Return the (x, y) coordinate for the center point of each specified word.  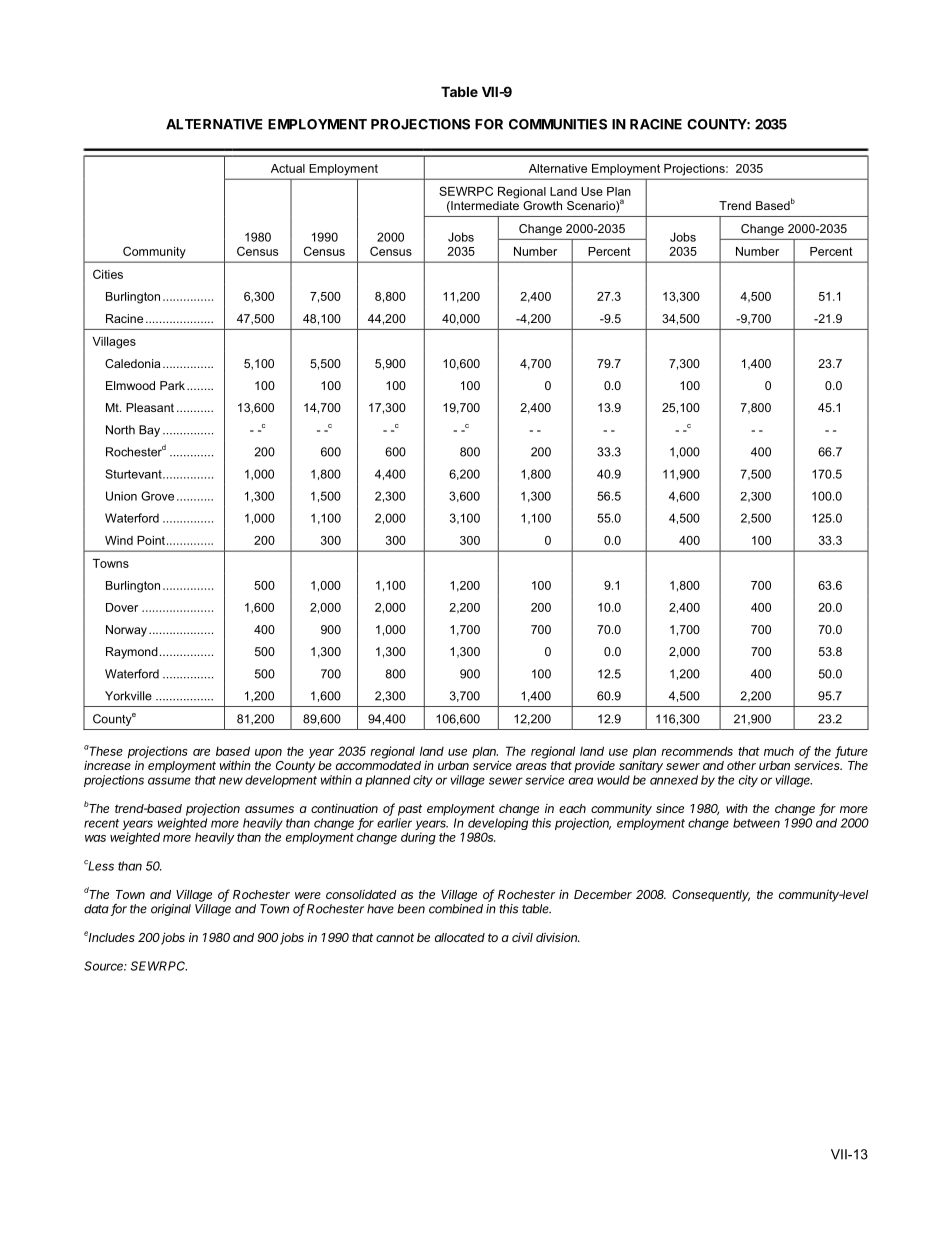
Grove (157, 496)
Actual (288, 168)
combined (456, 909)
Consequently (711, 896)
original (171, 910)
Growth (542, 205)
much (779, 751)
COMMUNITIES (558, 124)
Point (151, 540)
